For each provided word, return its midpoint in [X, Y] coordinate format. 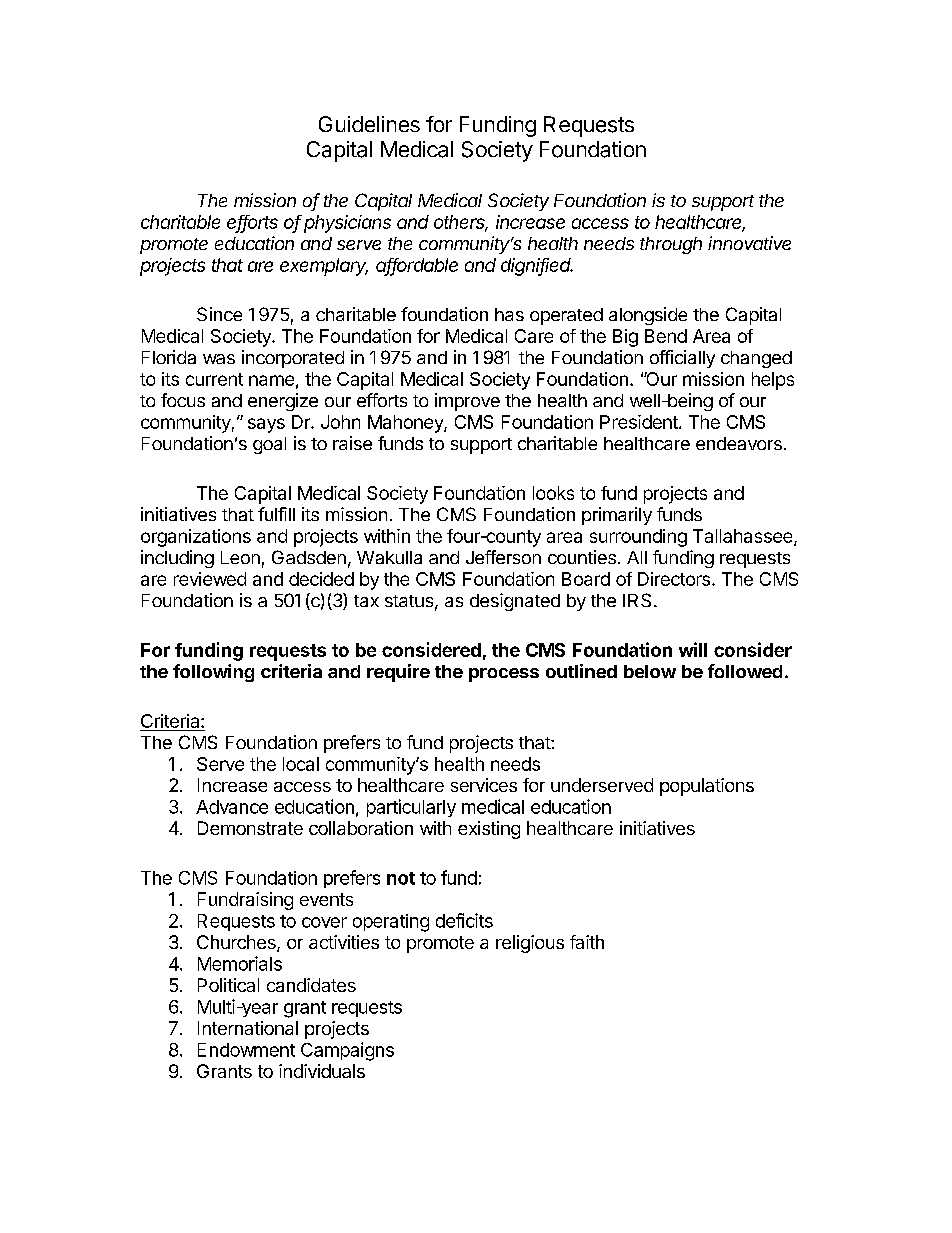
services [484, 785]
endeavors [739, 443]
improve [467, 402]
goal [269, 445]
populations [707, 787]
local [301, 764]
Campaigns [347, 1051]
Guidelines [369, 124]
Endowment [246, 1050]
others [461, 223]
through [671, 245]
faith [587, 942]
